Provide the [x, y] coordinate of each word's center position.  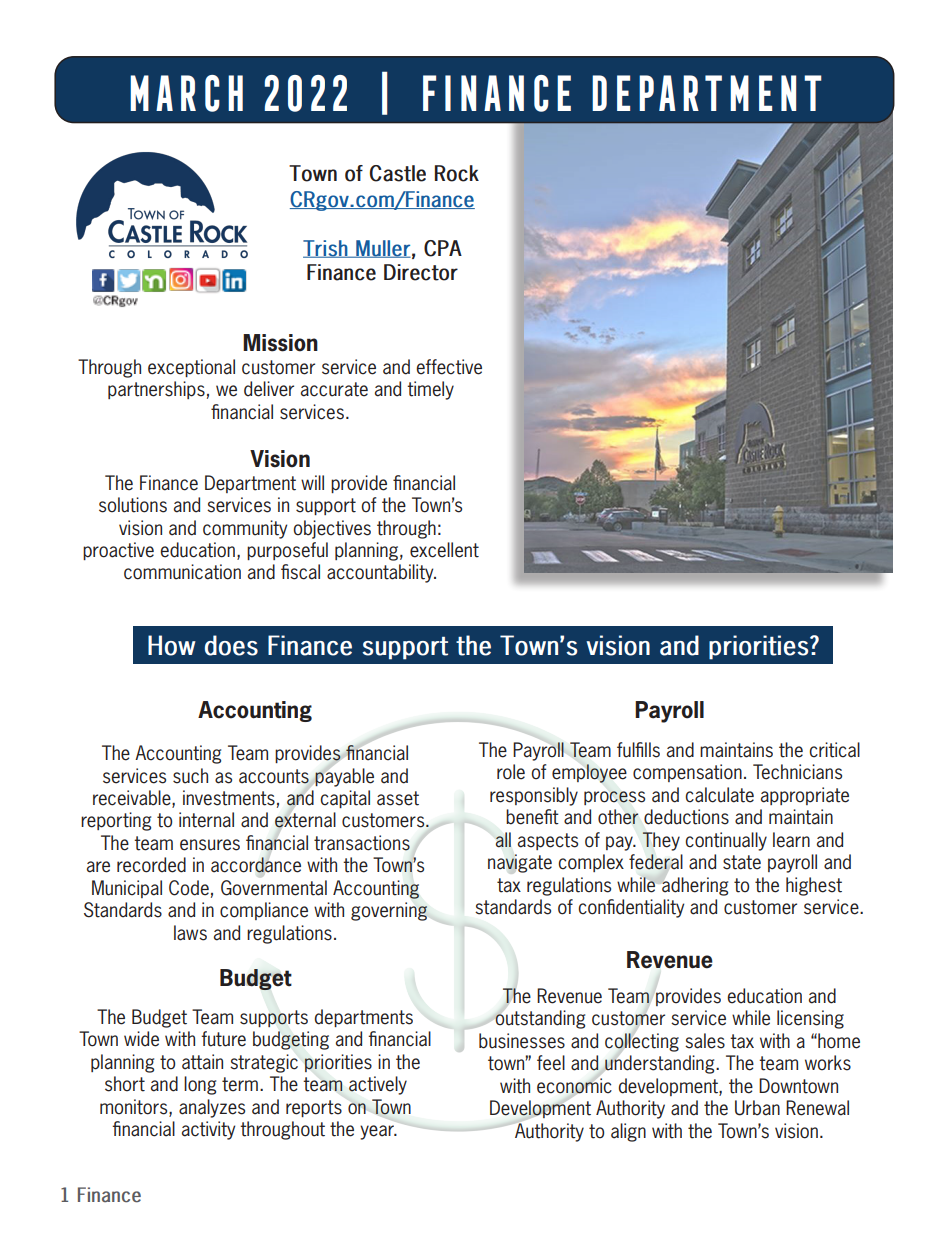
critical [834, 750]
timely [430, 390]
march [186, 93]
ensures [210, 845]
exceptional [191, 368]
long [200, 1085]
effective [449, 367]
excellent [444, 550]
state [742, 862]
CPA [443, 248]
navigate [520, 864]
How [172, 645]
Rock [457, 173]
